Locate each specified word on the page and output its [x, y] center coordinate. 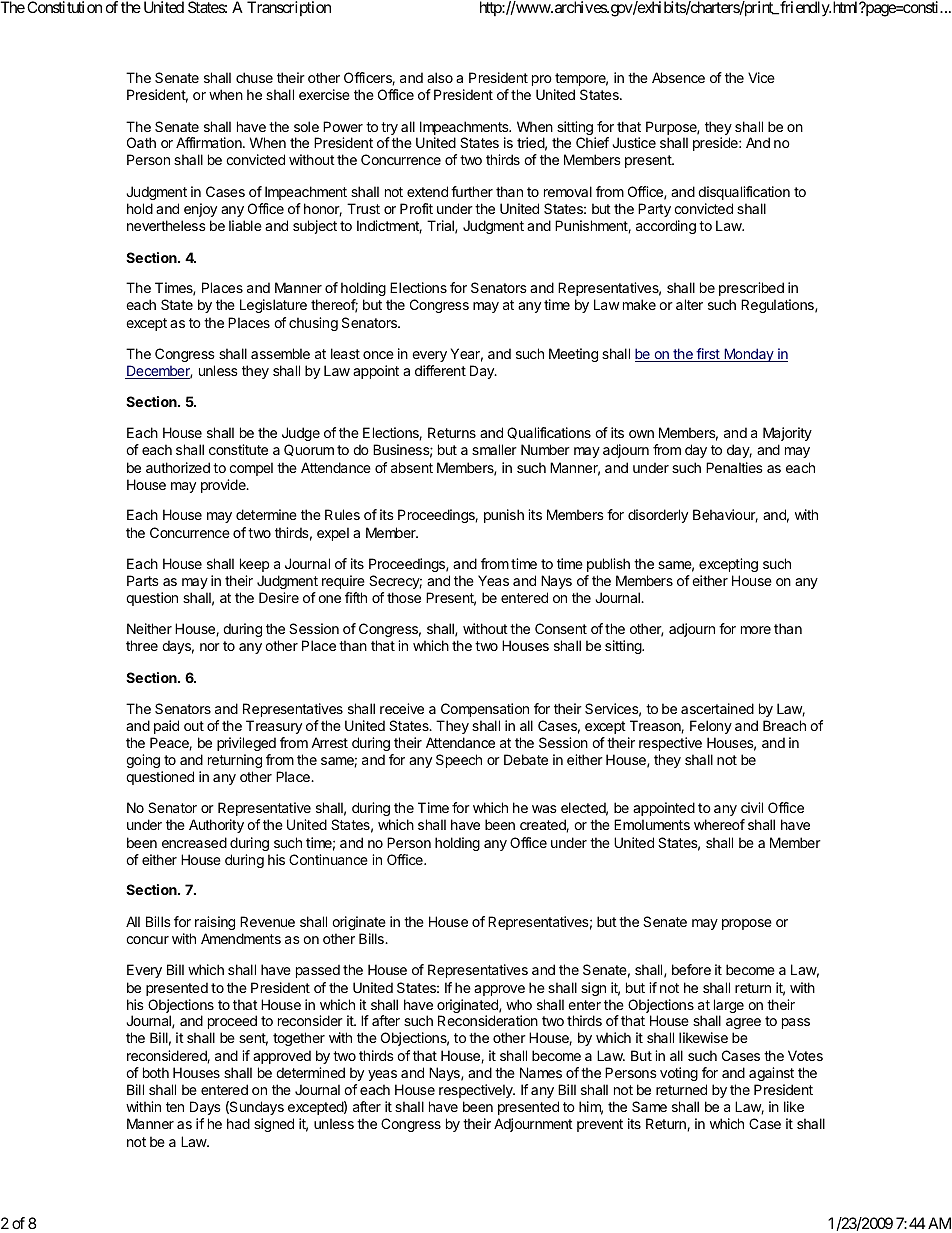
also [440, 77]
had [238, 1123]
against [771, 1074]
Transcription [289, 8]
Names [541, 1072]
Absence [678, 77]
